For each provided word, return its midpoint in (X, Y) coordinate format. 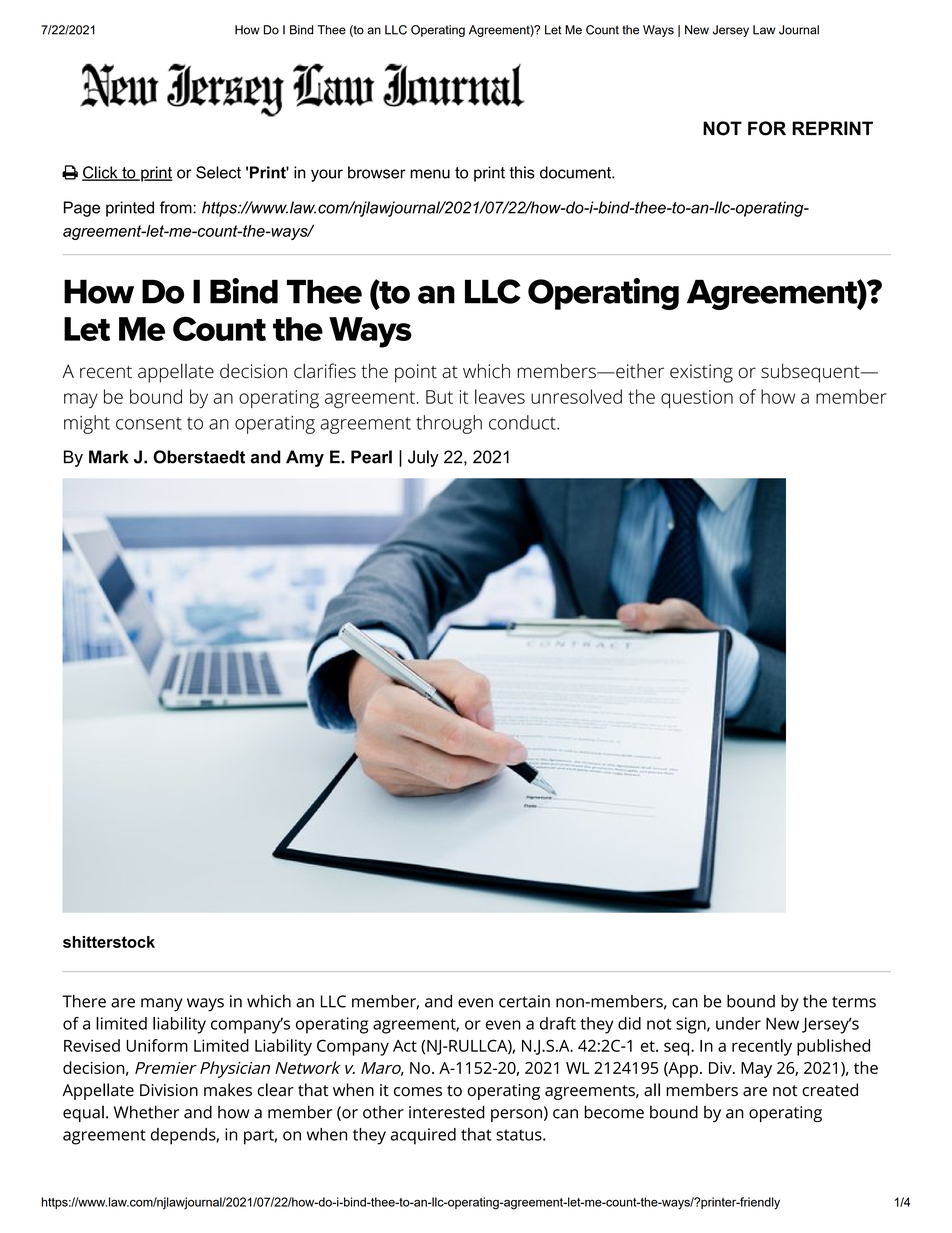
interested (447, 1112)
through (449, 424)
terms (854, 1002)
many (162, 1005)
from (177, 207)
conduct (523, 422)
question (697, 399)
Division (169, 1090)
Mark (109, 457)
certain (524, 1001)
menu (430, 174)
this (522, 172)
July (423, 458)
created (830, 1090)
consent (149, 423)
